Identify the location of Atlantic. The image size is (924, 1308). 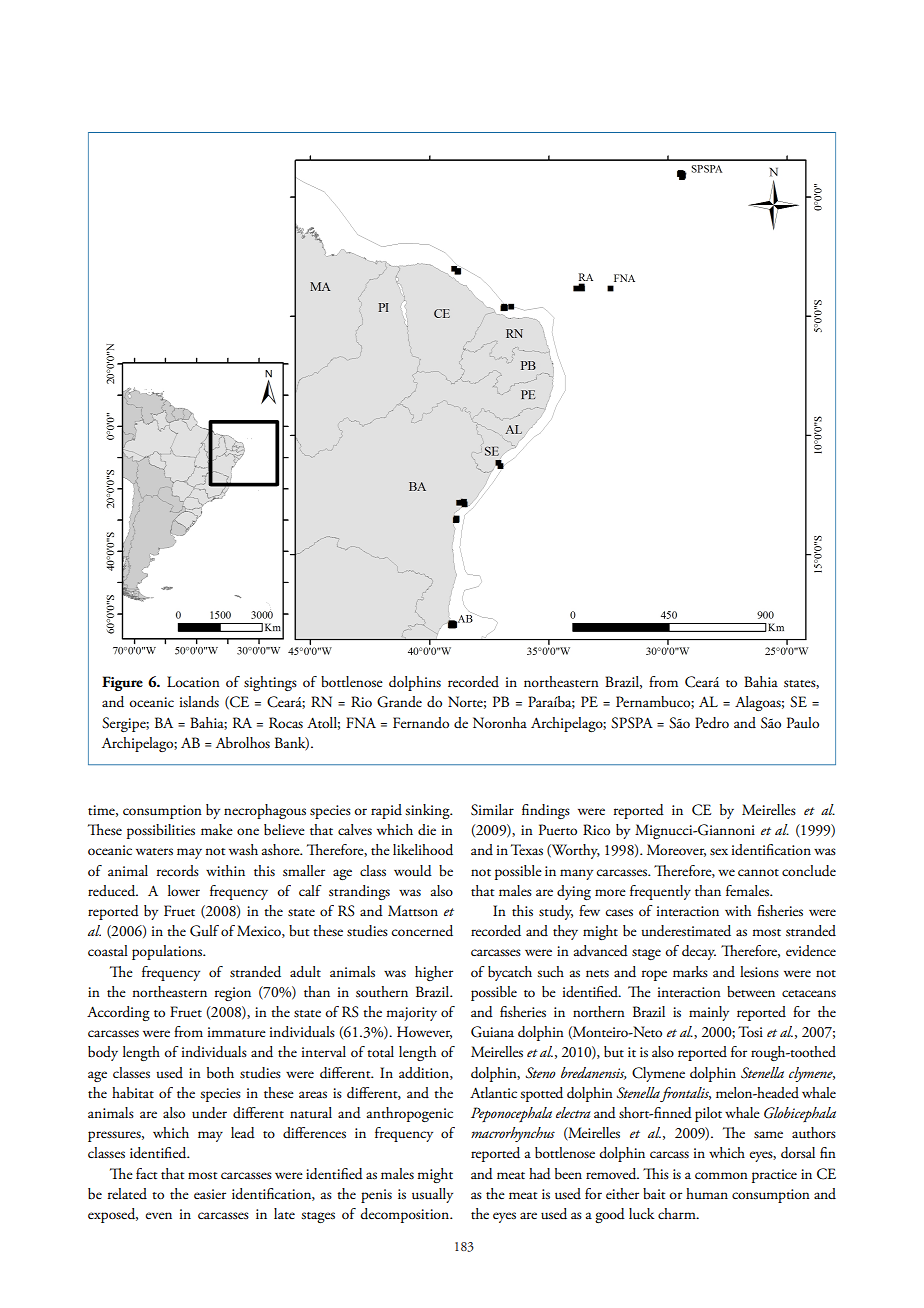
(493, 1093).
